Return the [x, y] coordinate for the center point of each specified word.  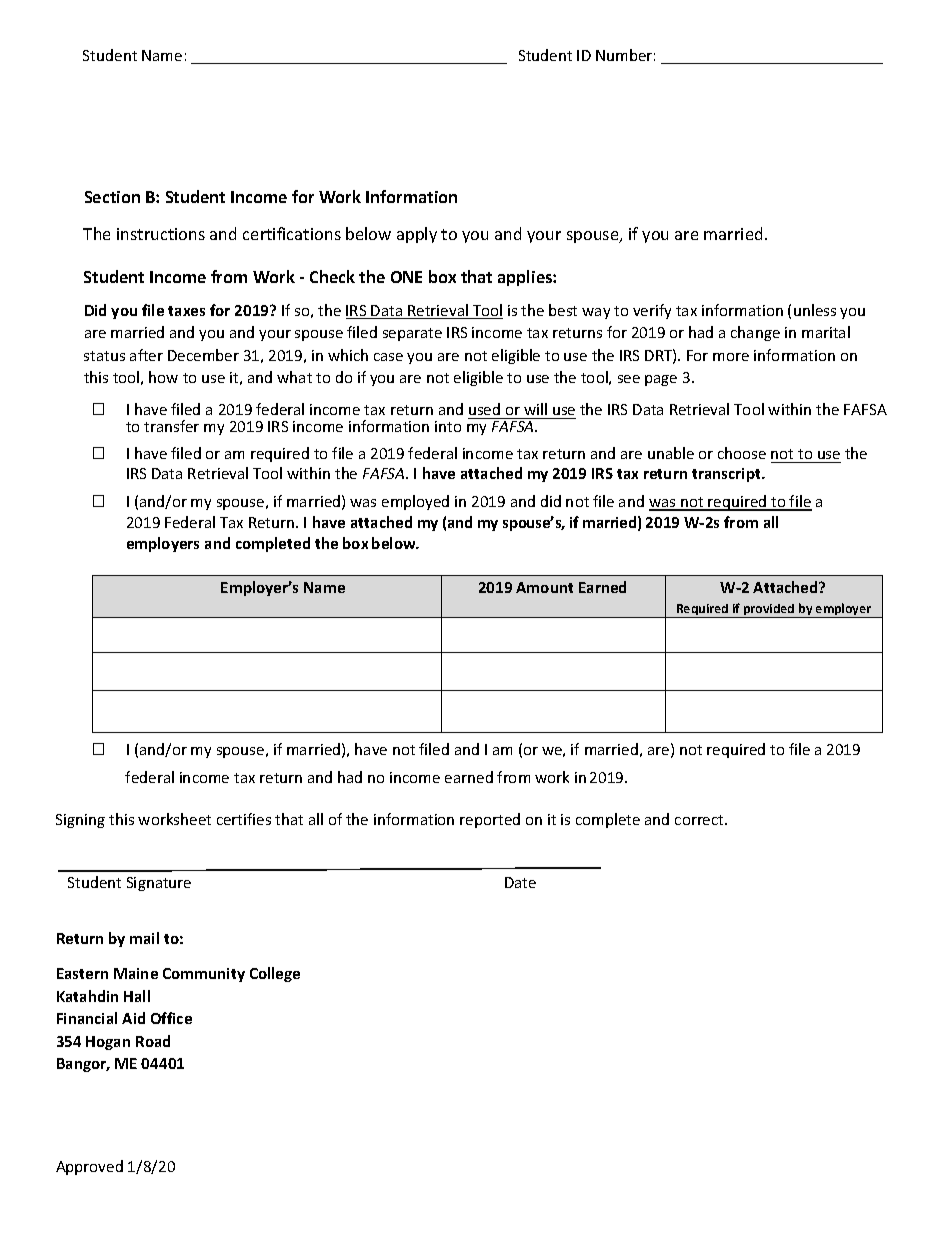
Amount [544, 587]
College [275, 974]
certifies [244, 819]
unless [815, 310]
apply [417, 235]
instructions [161, 234]
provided [769, 611]
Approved [89, 1167]
